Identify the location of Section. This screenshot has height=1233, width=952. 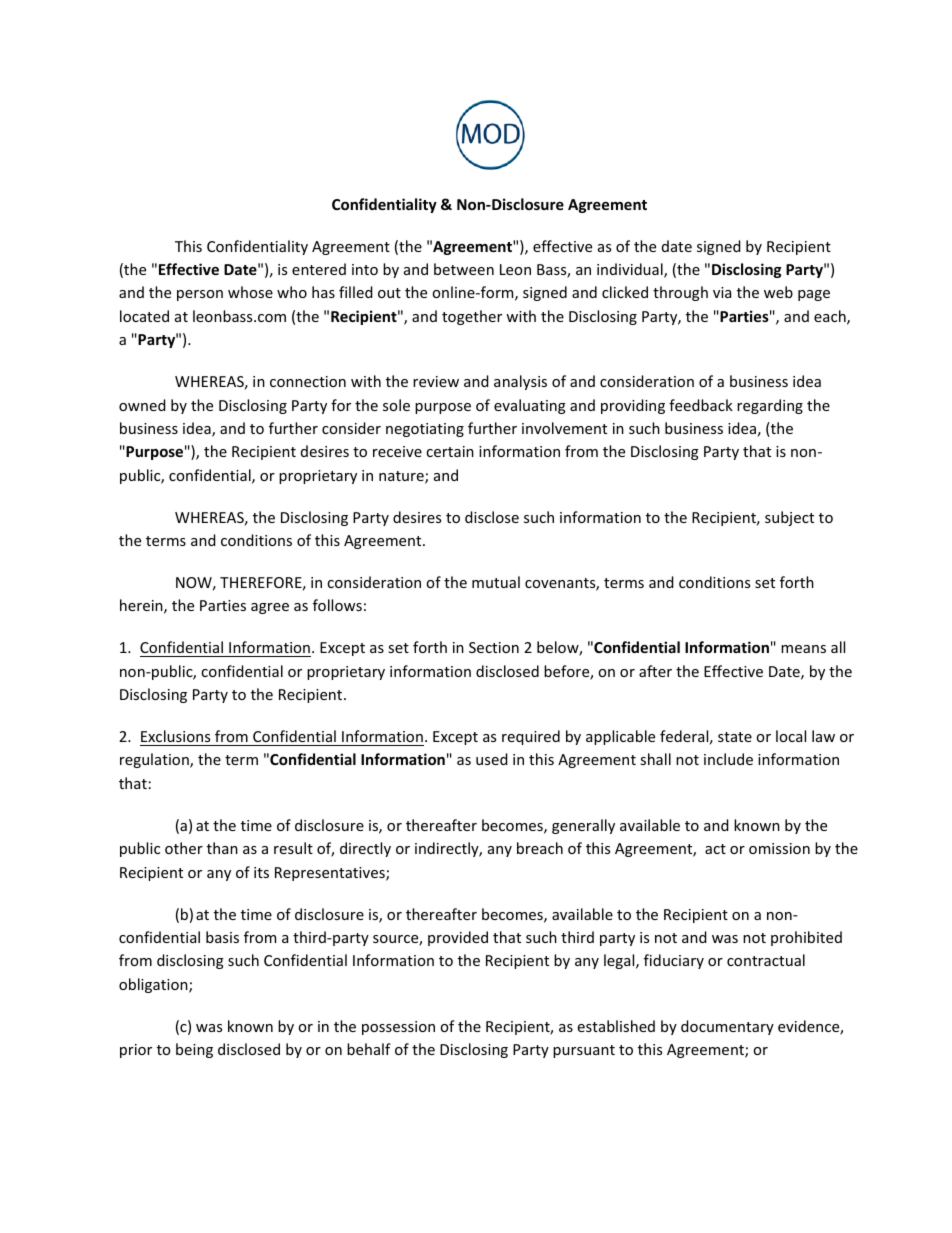
(494, 647).
